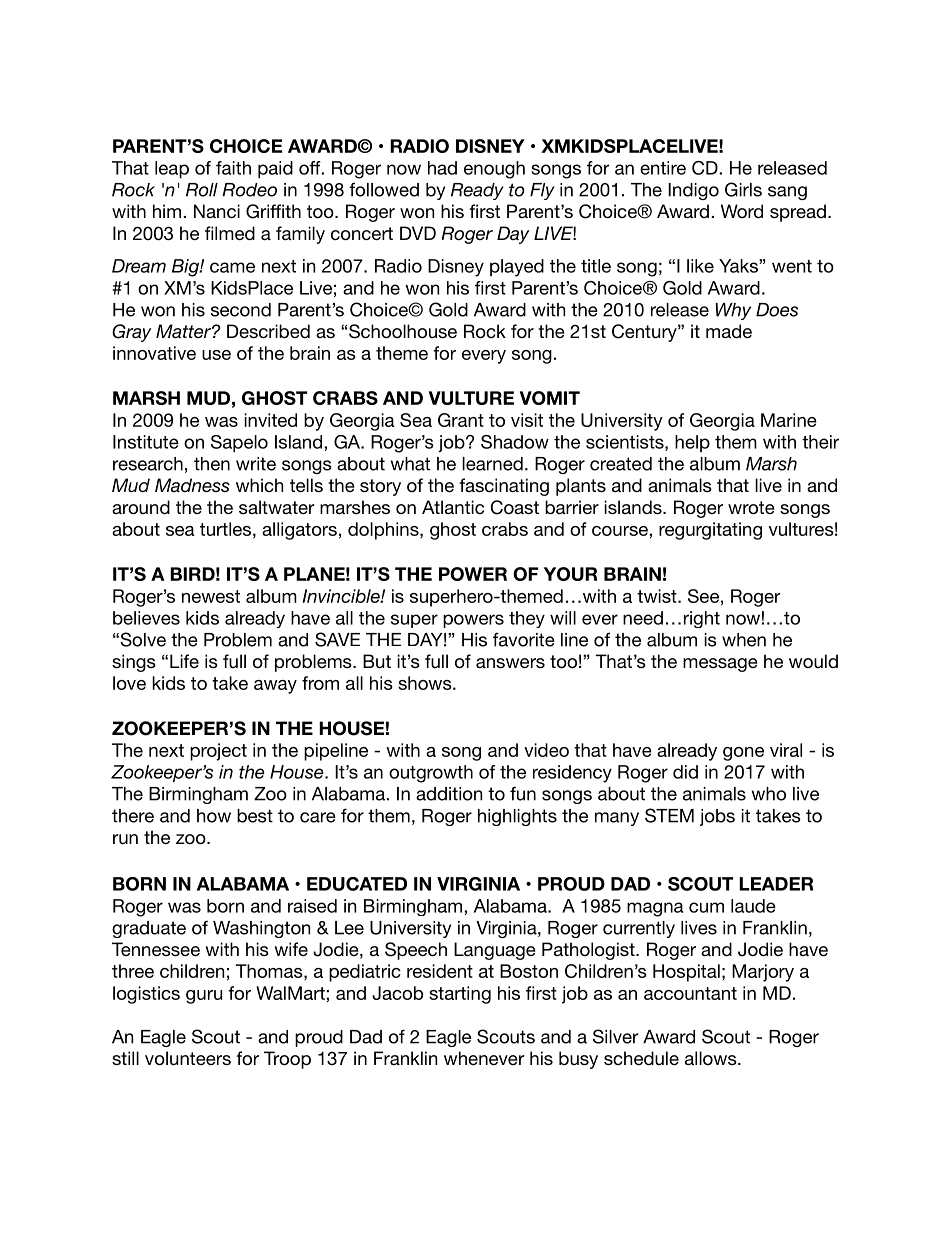  I want to click on volunteers, so click(188, 1058).
